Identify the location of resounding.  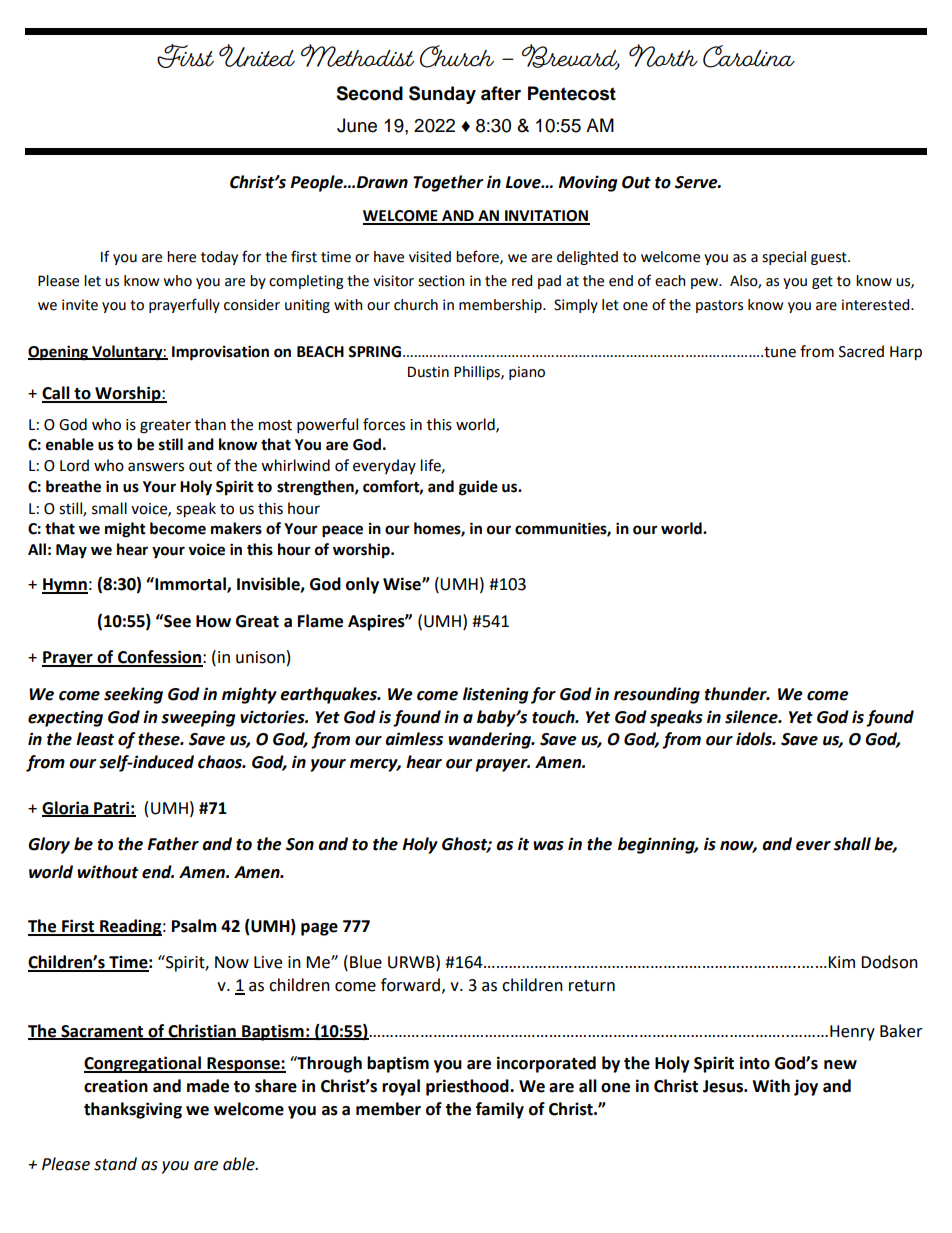
(657, 695).
